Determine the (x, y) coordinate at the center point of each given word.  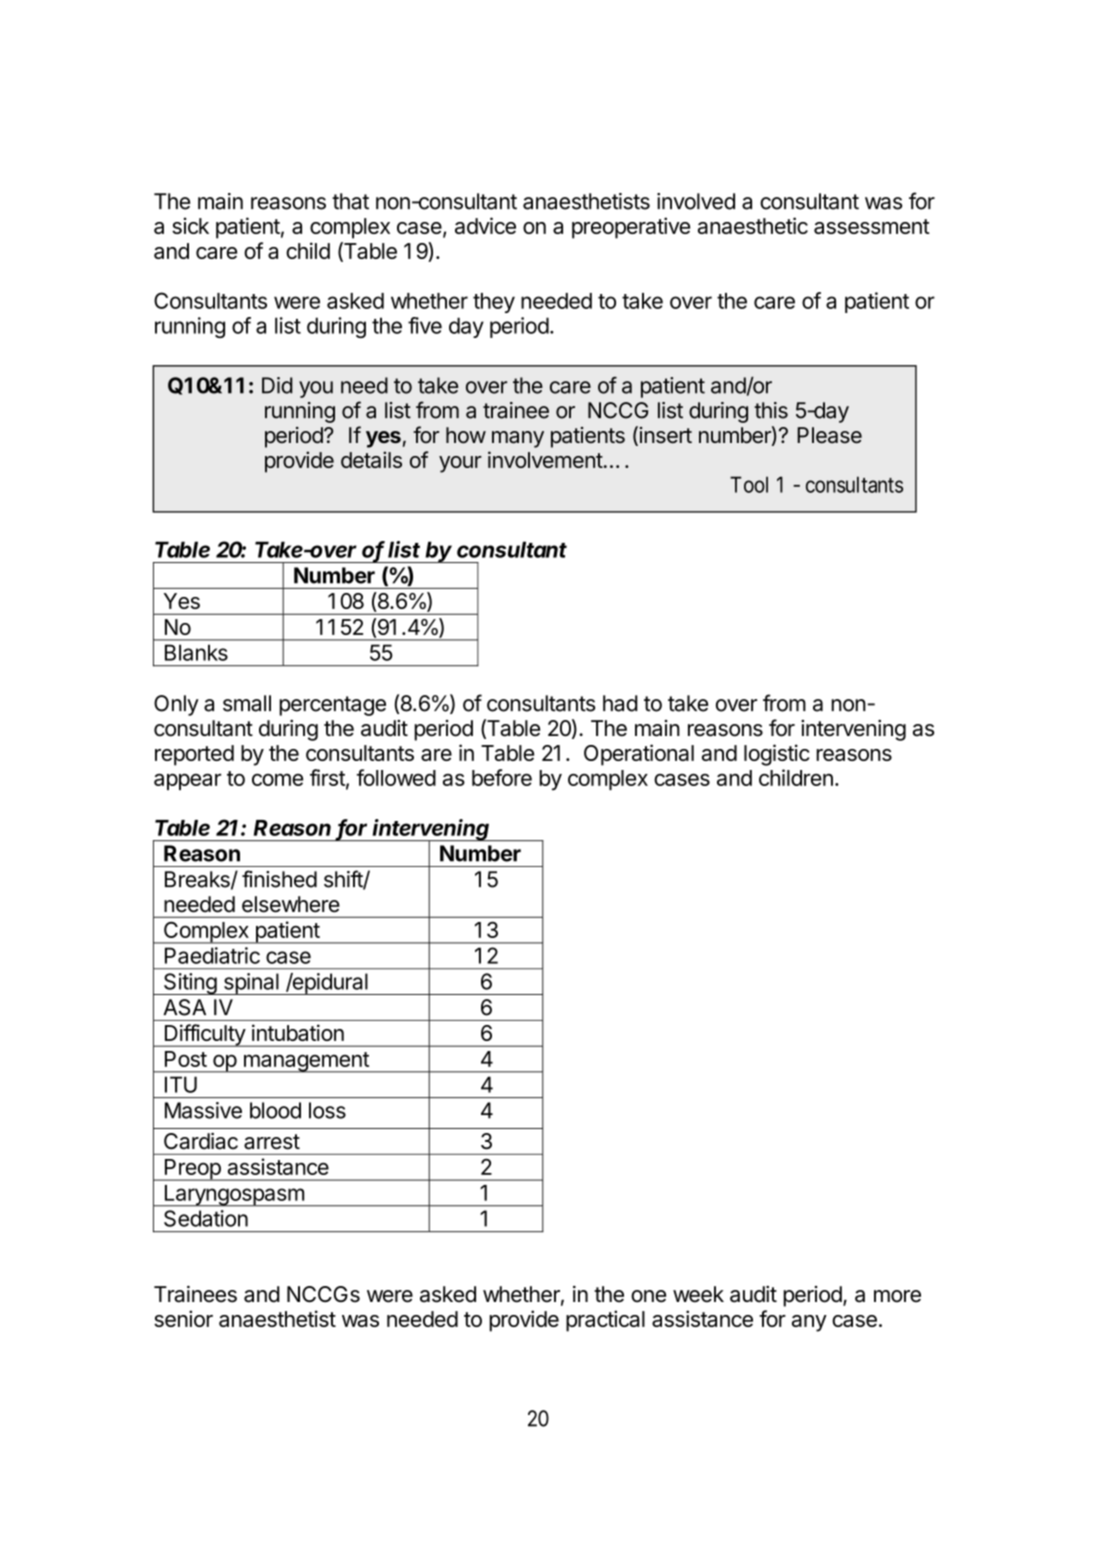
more (897, 1296)
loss (327, 1110)
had (620, 703)
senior (183, 1318)
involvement (545, 459)
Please (829, 435)
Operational (639, 755)
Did (277, 385)
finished (279, 879)
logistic (777, 755)
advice (485, 225)
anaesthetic (753, 225)
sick (190, 225)
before (502, 777)
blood (275, 1110)
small (247, 703)
